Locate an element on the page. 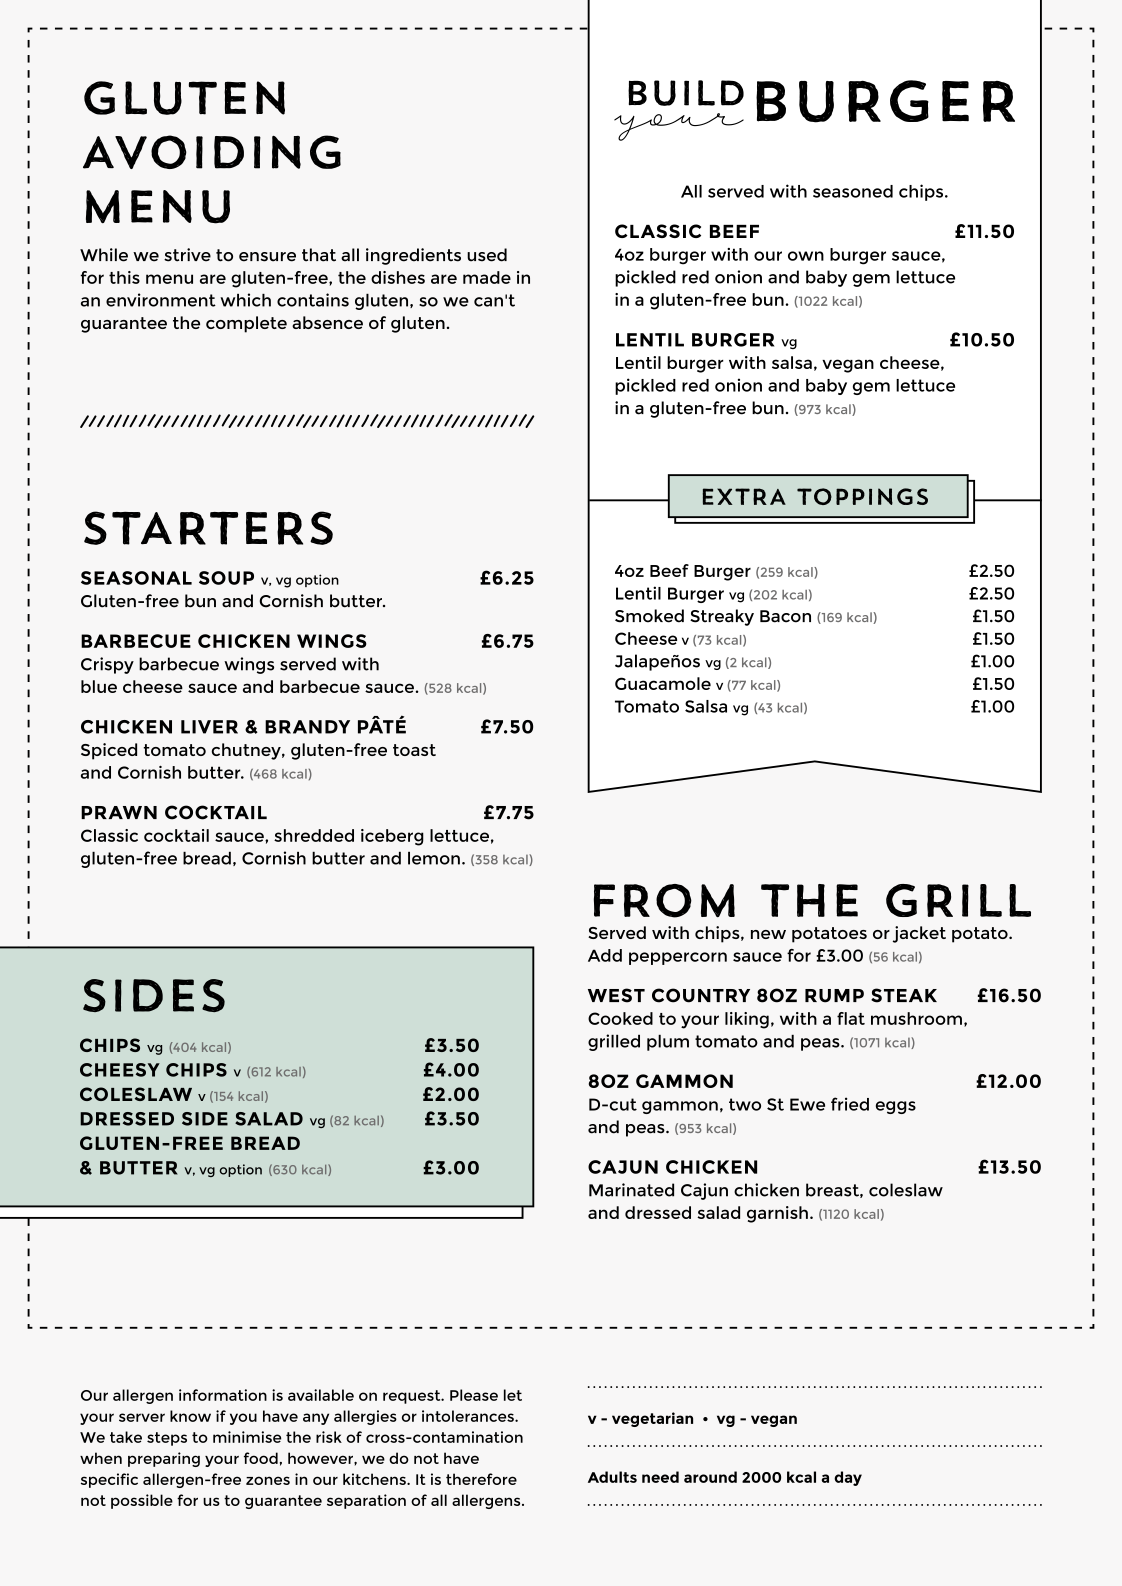  used is located at coordinates (487, 255).
